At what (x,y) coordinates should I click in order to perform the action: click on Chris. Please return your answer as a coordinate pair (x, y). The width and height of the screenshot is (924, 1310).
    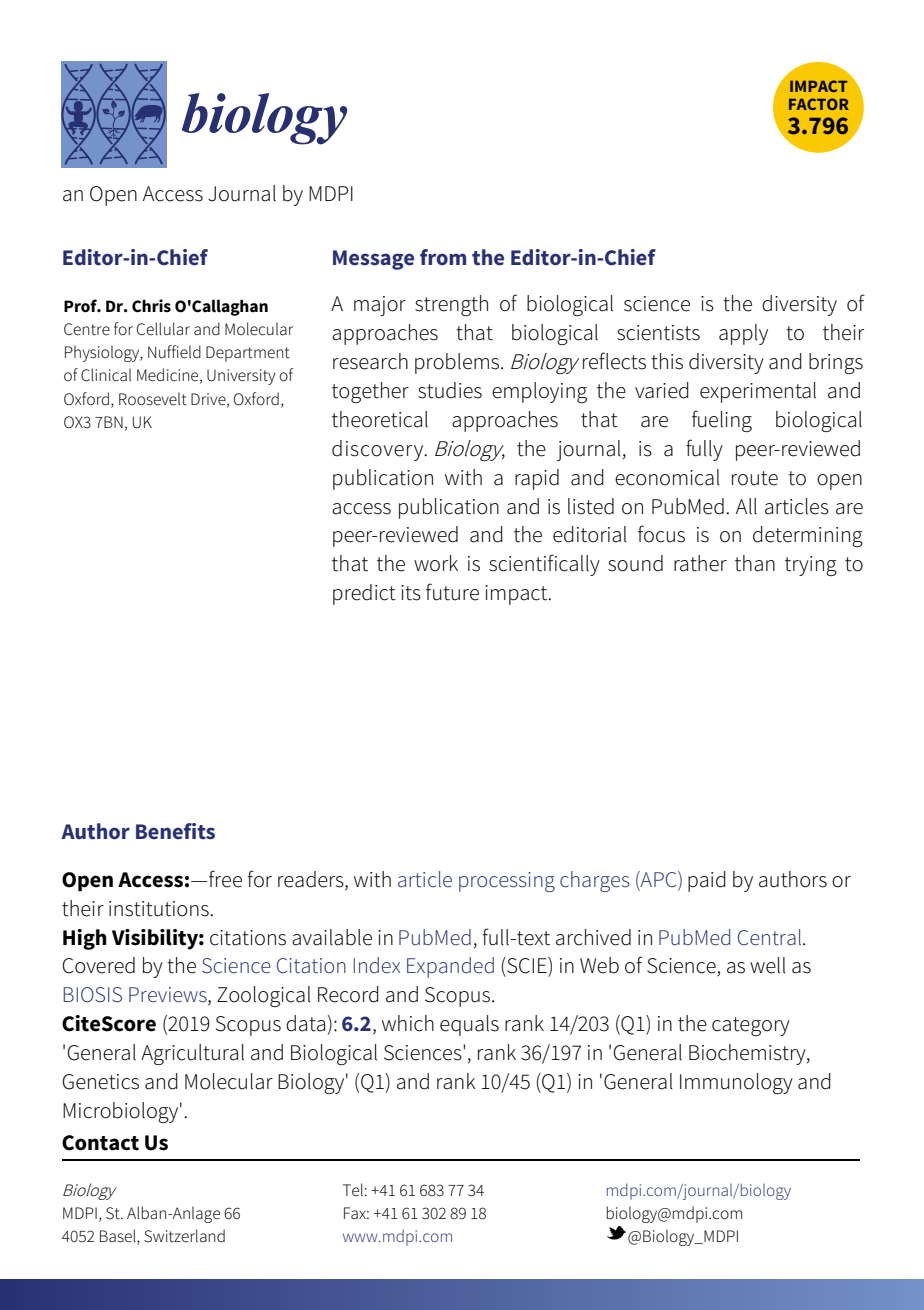
    Looking at the image, I should click on (151, 306).
